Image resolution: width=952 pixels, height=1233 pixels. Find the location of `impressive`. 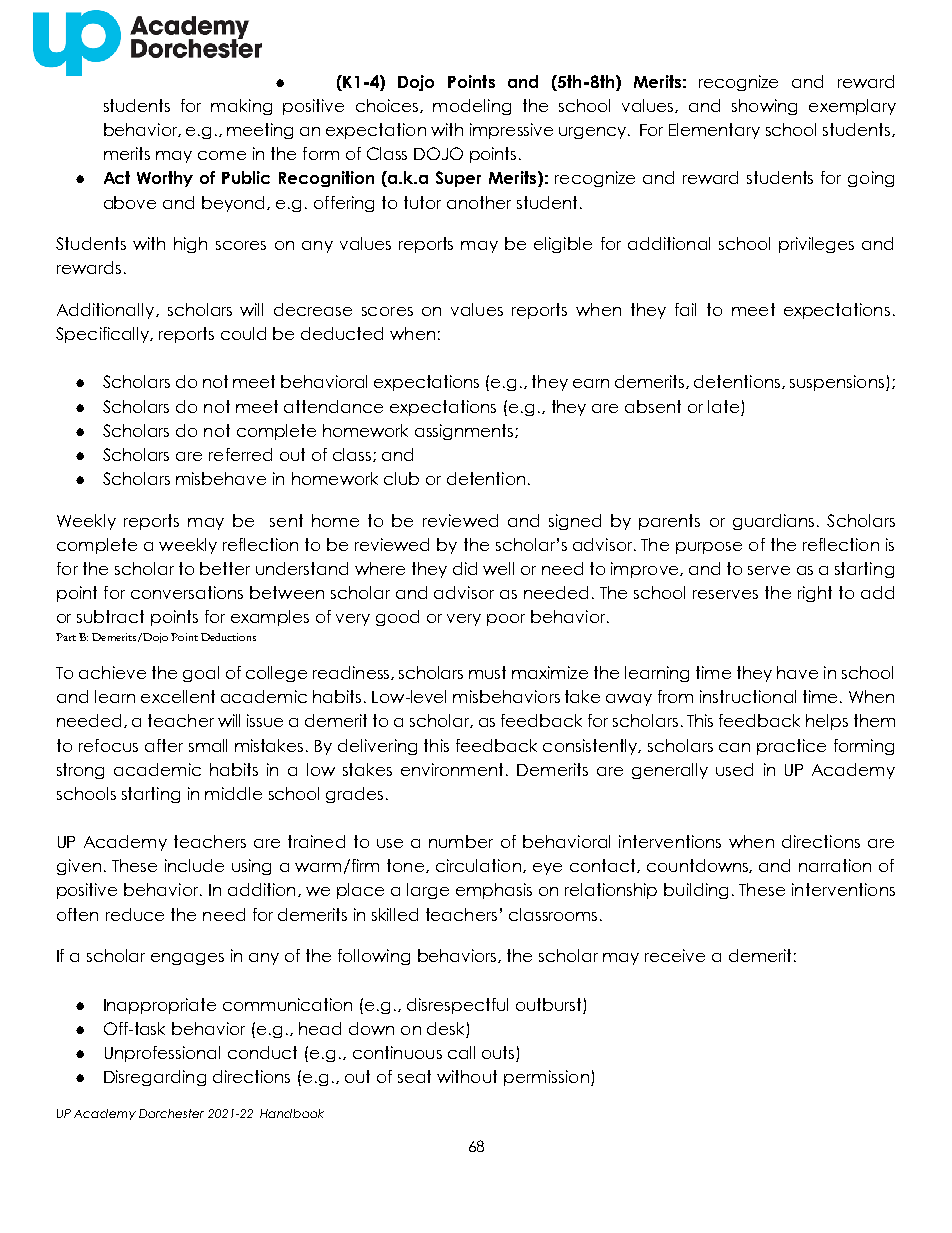

impressive is located at coordinates (511, 131).
